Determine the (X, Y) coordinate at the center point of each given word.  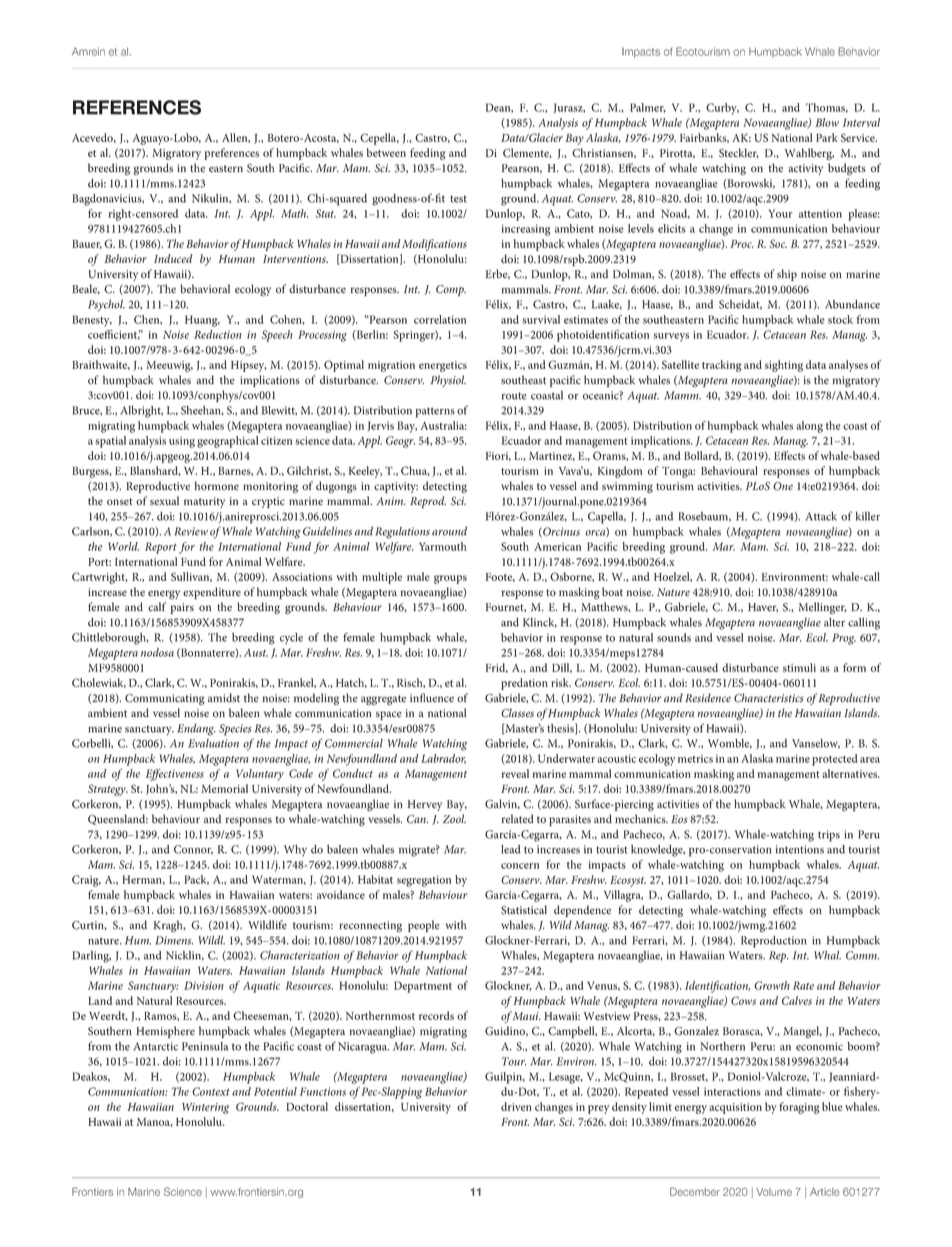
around (449, 531)
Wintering (205, 1108)
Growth (772, 985)
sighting (784, 366)
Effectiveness (175, 775)
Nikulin (211, 199)
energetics (443, 366)
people (424, 926)
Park (827, 137)
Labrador (443, 759)
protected (834, 760)
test (458, 199)
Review (191, 531)
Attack (821, 516)
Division (204, 985)
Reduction (218, 334)
